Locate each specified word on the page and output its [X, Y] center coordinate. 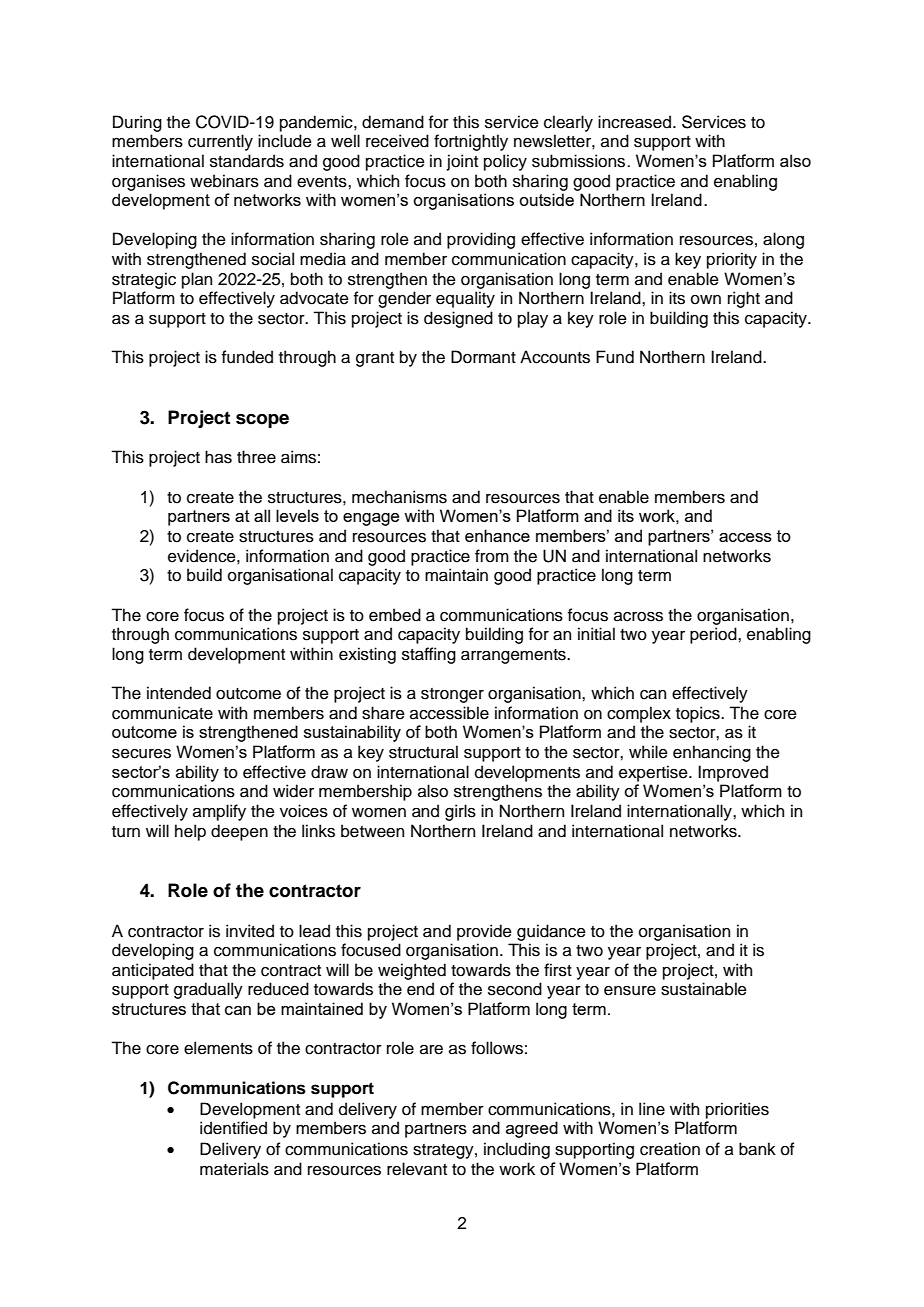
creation [670, 1149]
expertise [654, 773]
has [218, 457]
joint [462, 162]
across [638, 617]
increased [634, 122]
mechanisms [399, 497]
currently [220, 142]
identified [233, 1128]
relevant [417, 1169]
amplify [219, 812]
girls [460, 812]
